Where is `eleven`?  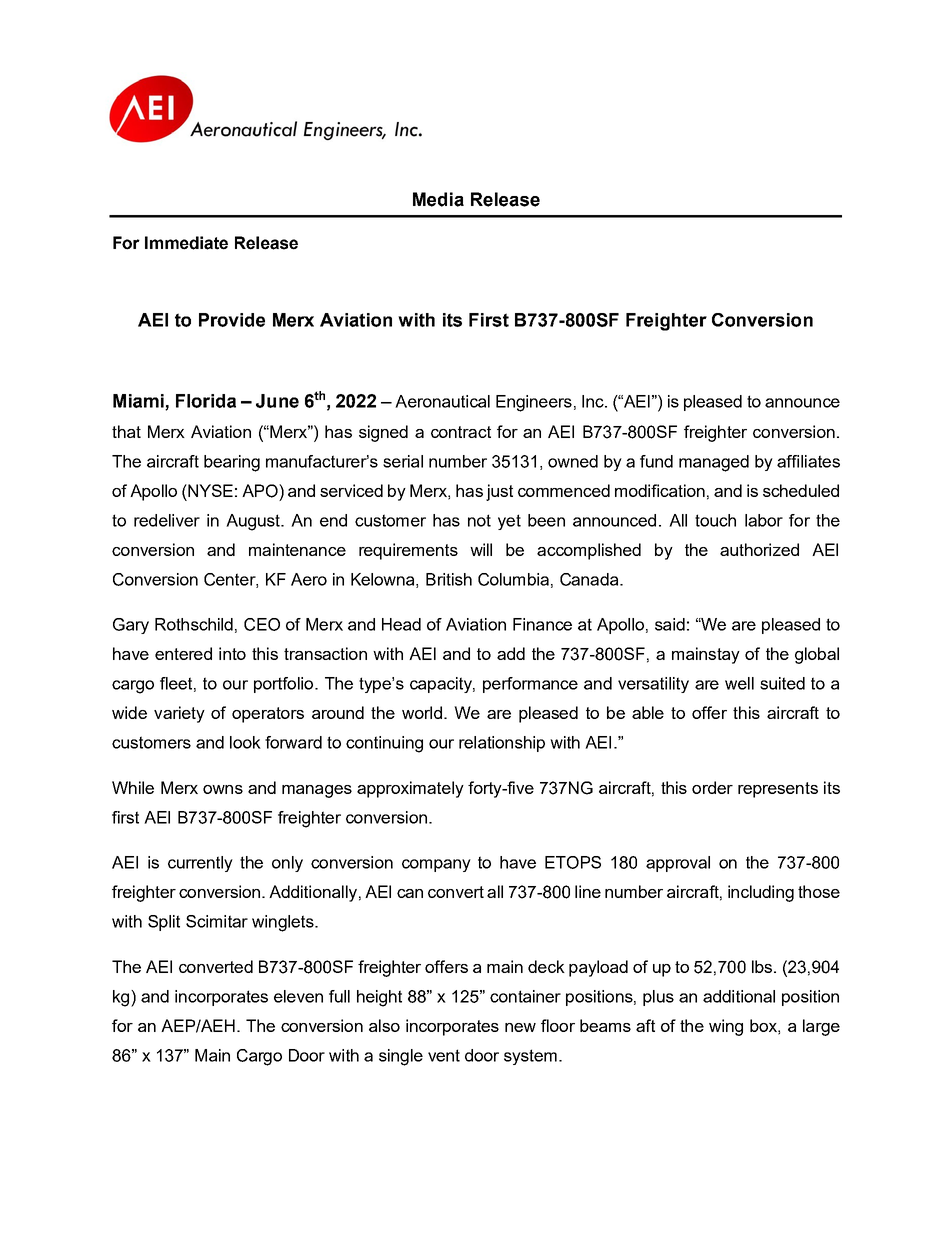 eleven is located at coordinates (298, 996).
